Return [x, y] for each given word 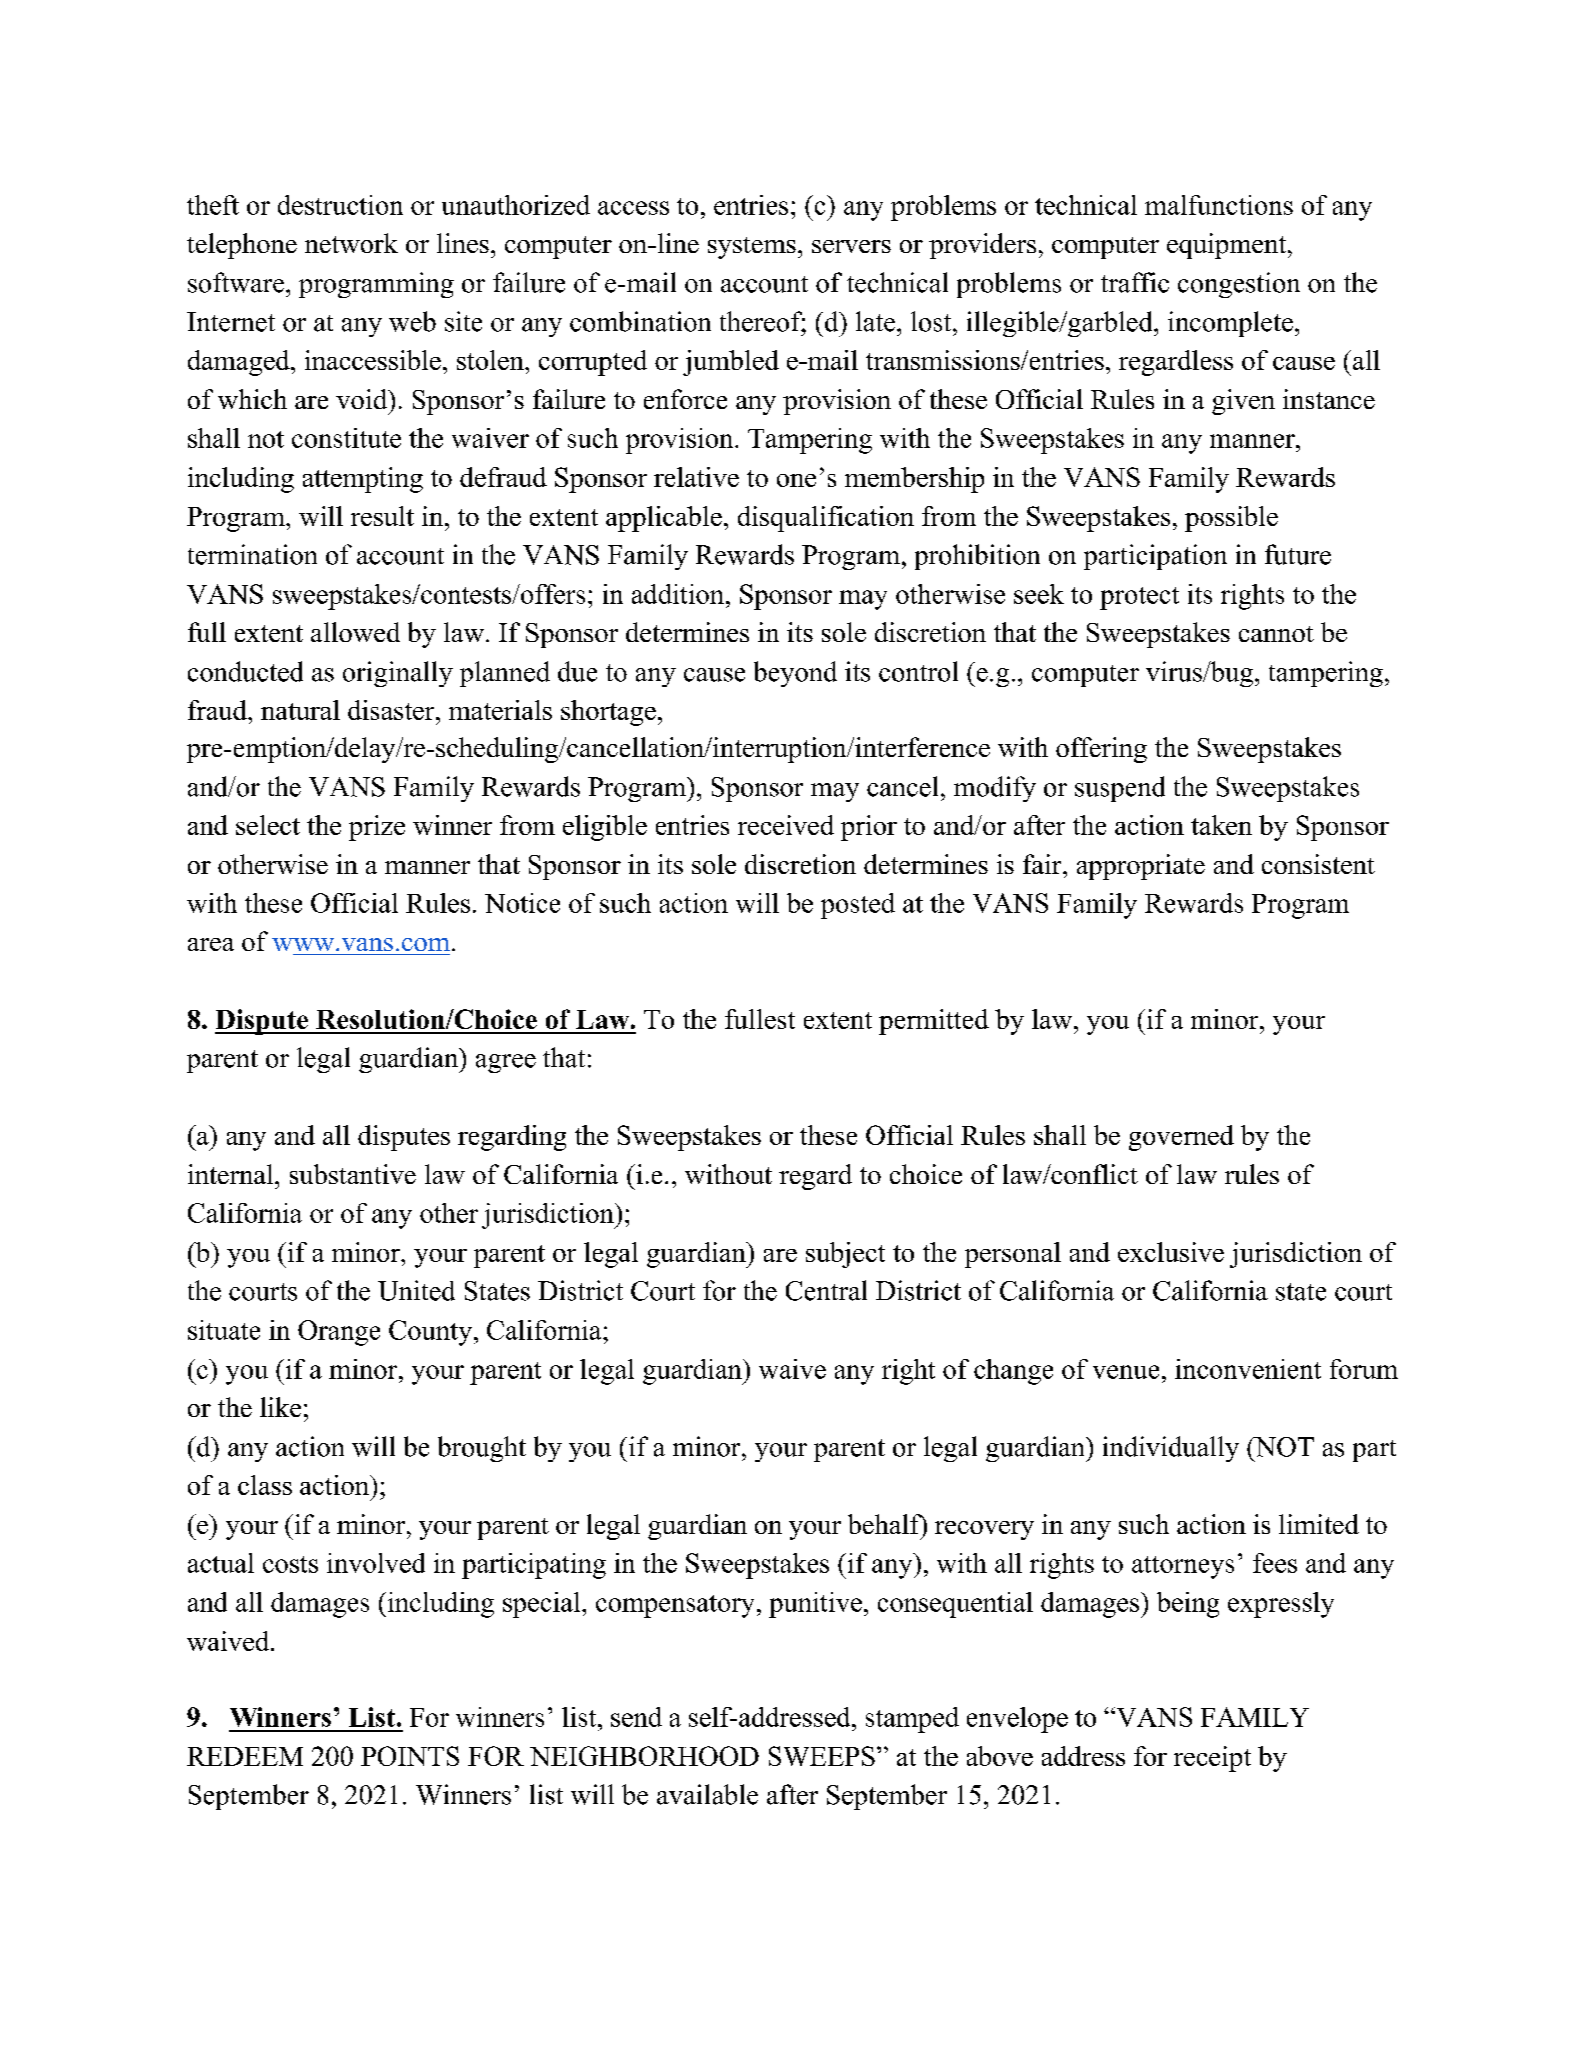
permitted [934, 1022]
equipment [1228, 246]
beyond [795, 674]
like [280, 1407]
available [707, 1794]
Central [826, 1290]
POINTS [410, 1756]
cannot [1276, 634]
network [351, 243]
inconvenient [1248, 1369]
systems [752, 248]
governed [1181, 1138]
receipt [1212, 1759]
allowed [355, 632]
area [211, 944]
